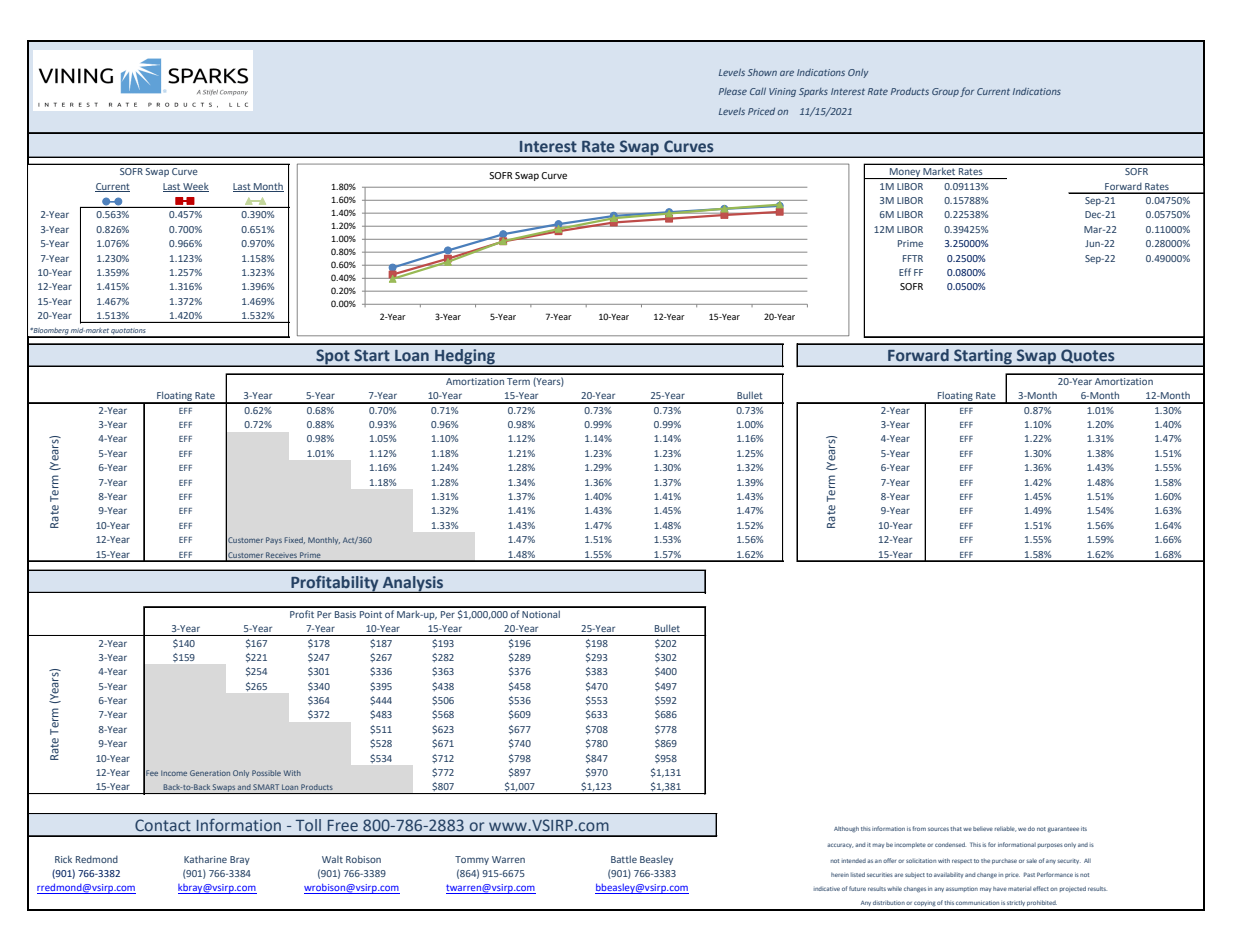 The width and height of the page is (1233, 952). Describe the element at coordinates (948, 875) in the page. I see `availability` at that location.
